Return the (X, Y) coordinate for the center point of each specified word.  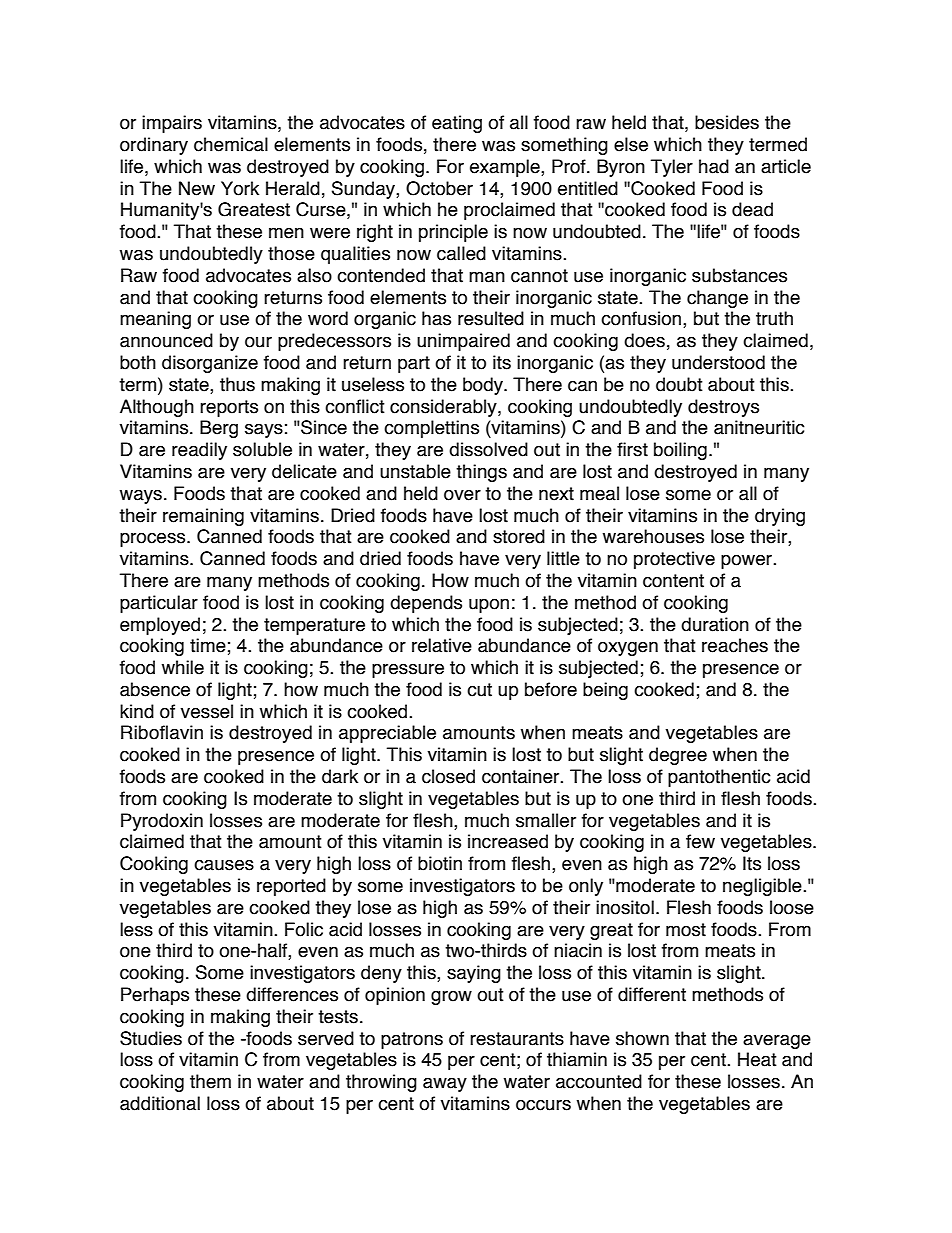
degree (678, 756)
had (714, 166)
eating (457, 124)
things (481, 473)
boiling (680, 451)
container (522, 776)
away (445, 1084)
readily (199, 451)
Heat (757, 1059)
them (210, 1081)
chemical (231, 144)
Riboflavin (162, 732)
